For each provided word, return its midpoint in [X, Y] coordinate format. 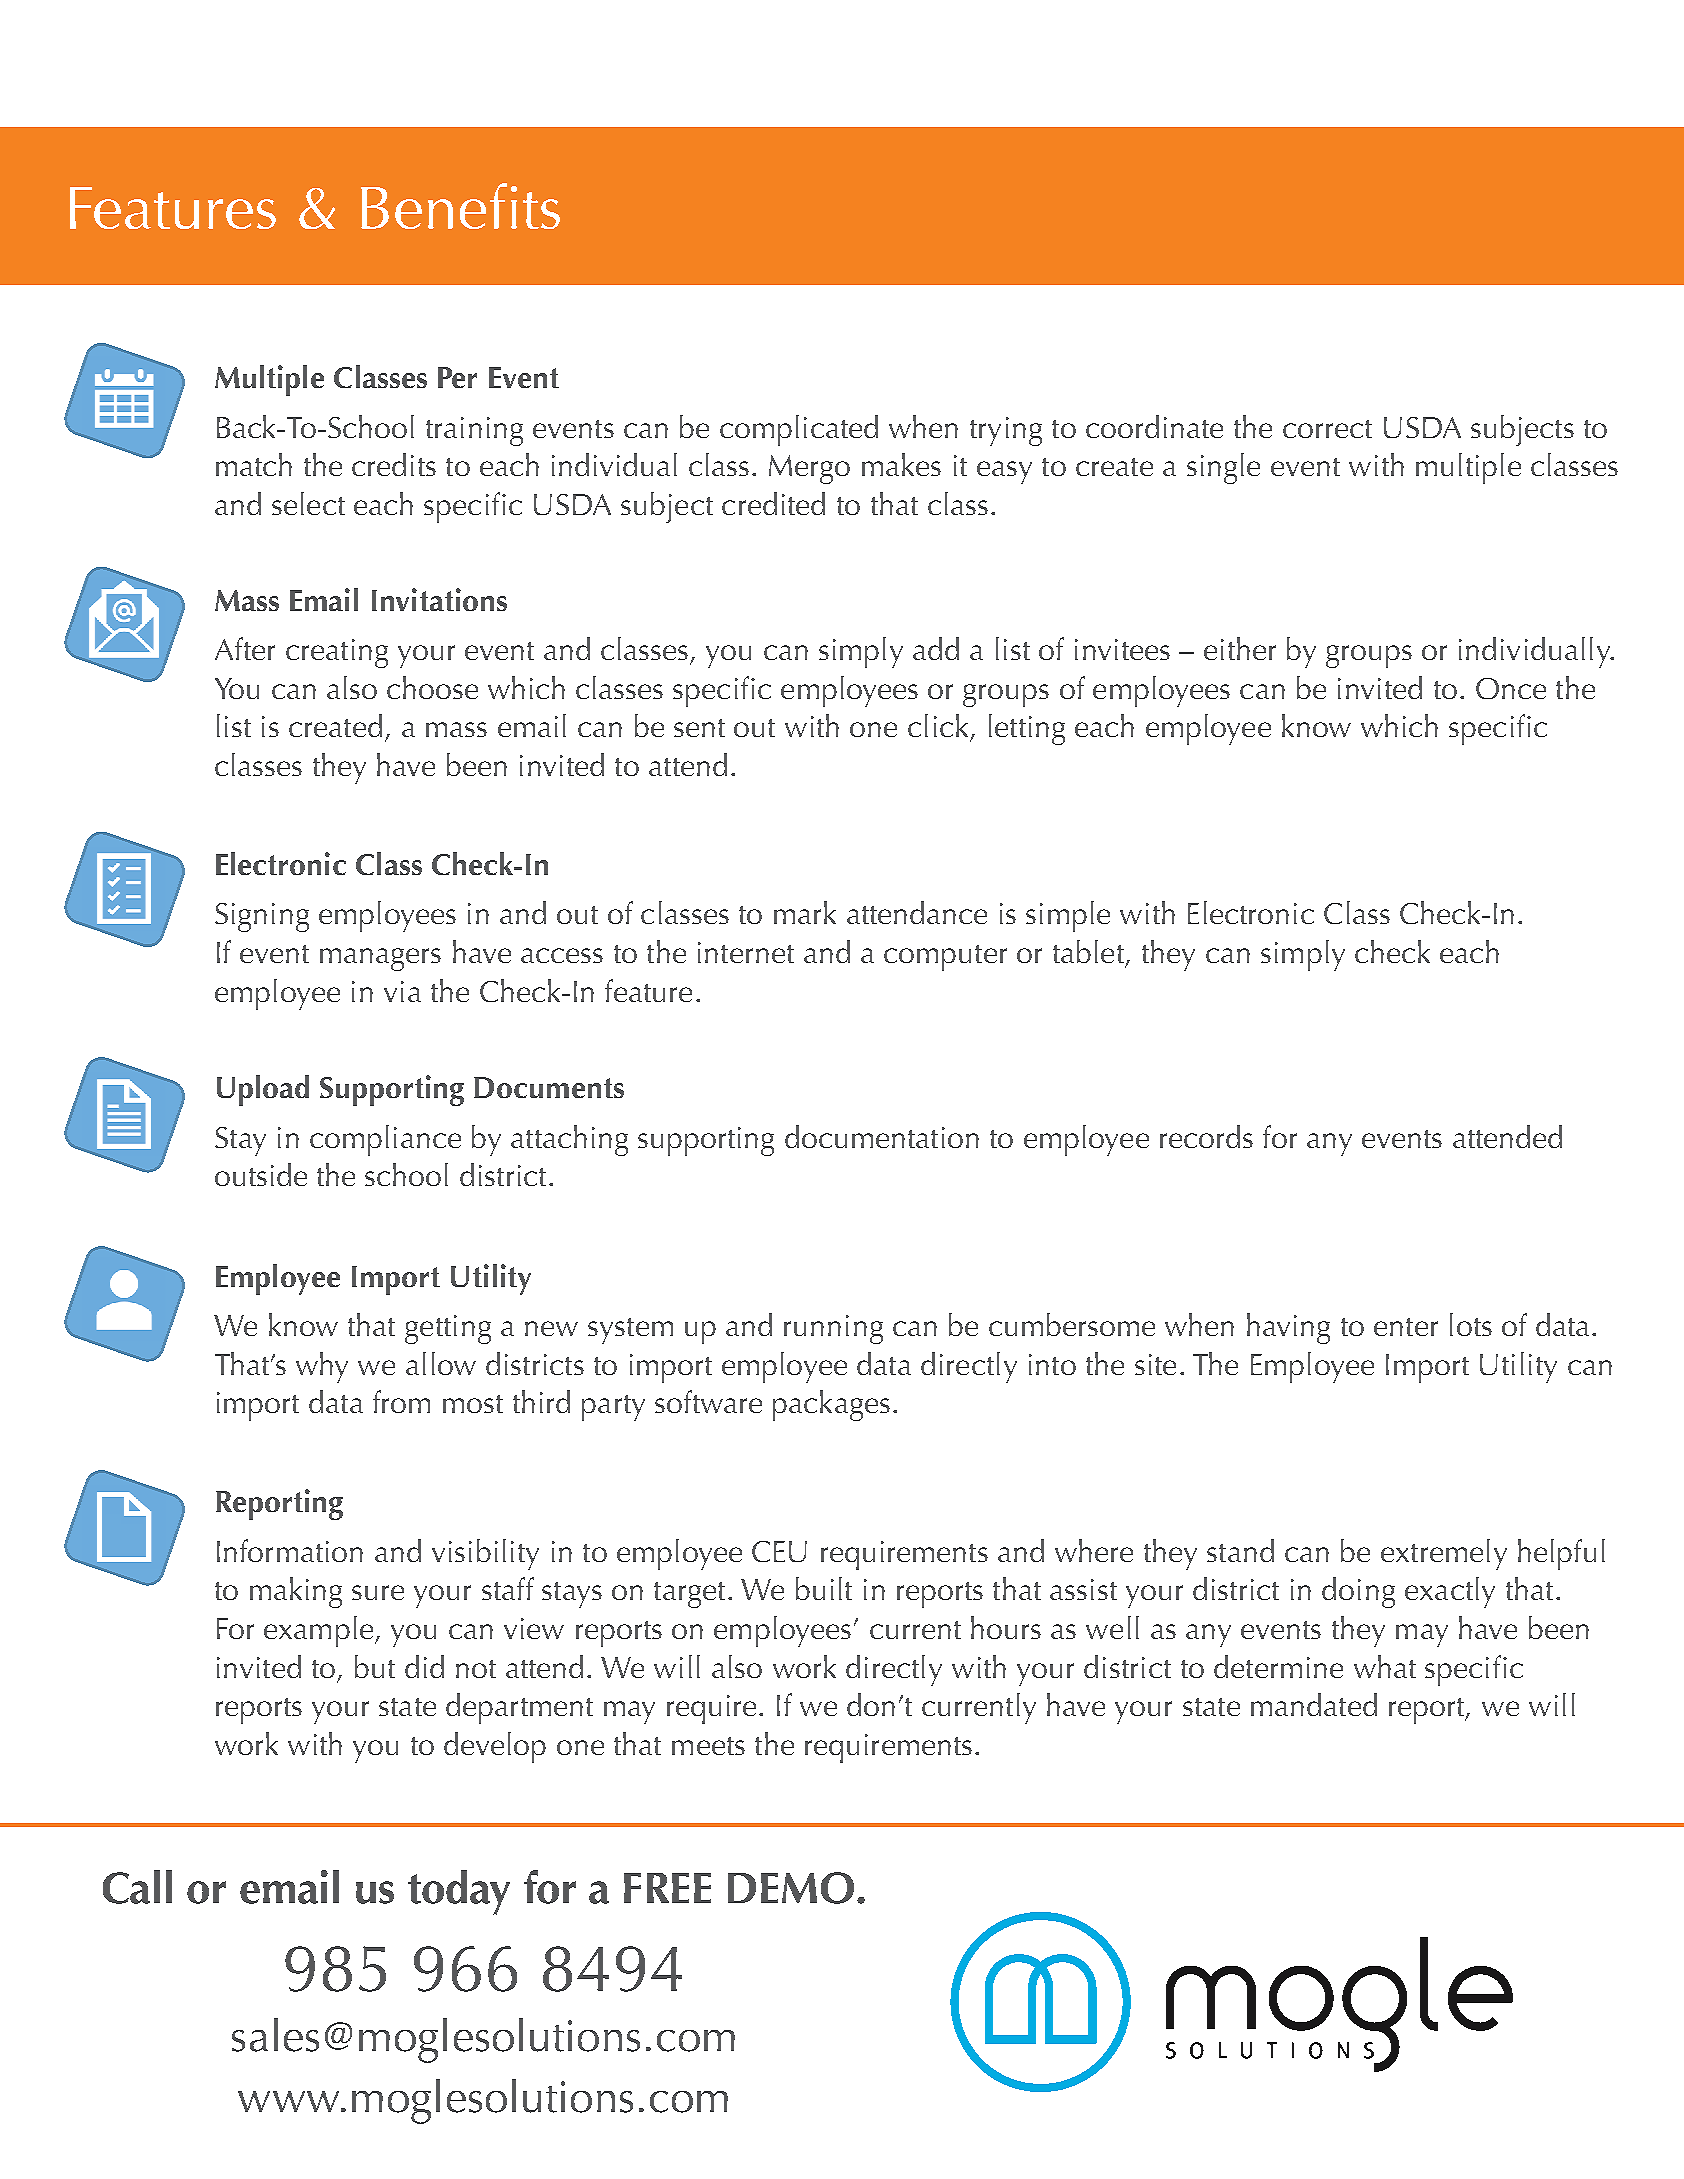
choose [432, 687]
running [833, 1329]
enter [1406, 1327]
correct [1327, 429]
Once [1511, 688]
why [322, 1367]
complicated [799, 430]
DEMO [791, 1888]
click [938, 725]
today [459, 1892]
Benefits [460, 206]
